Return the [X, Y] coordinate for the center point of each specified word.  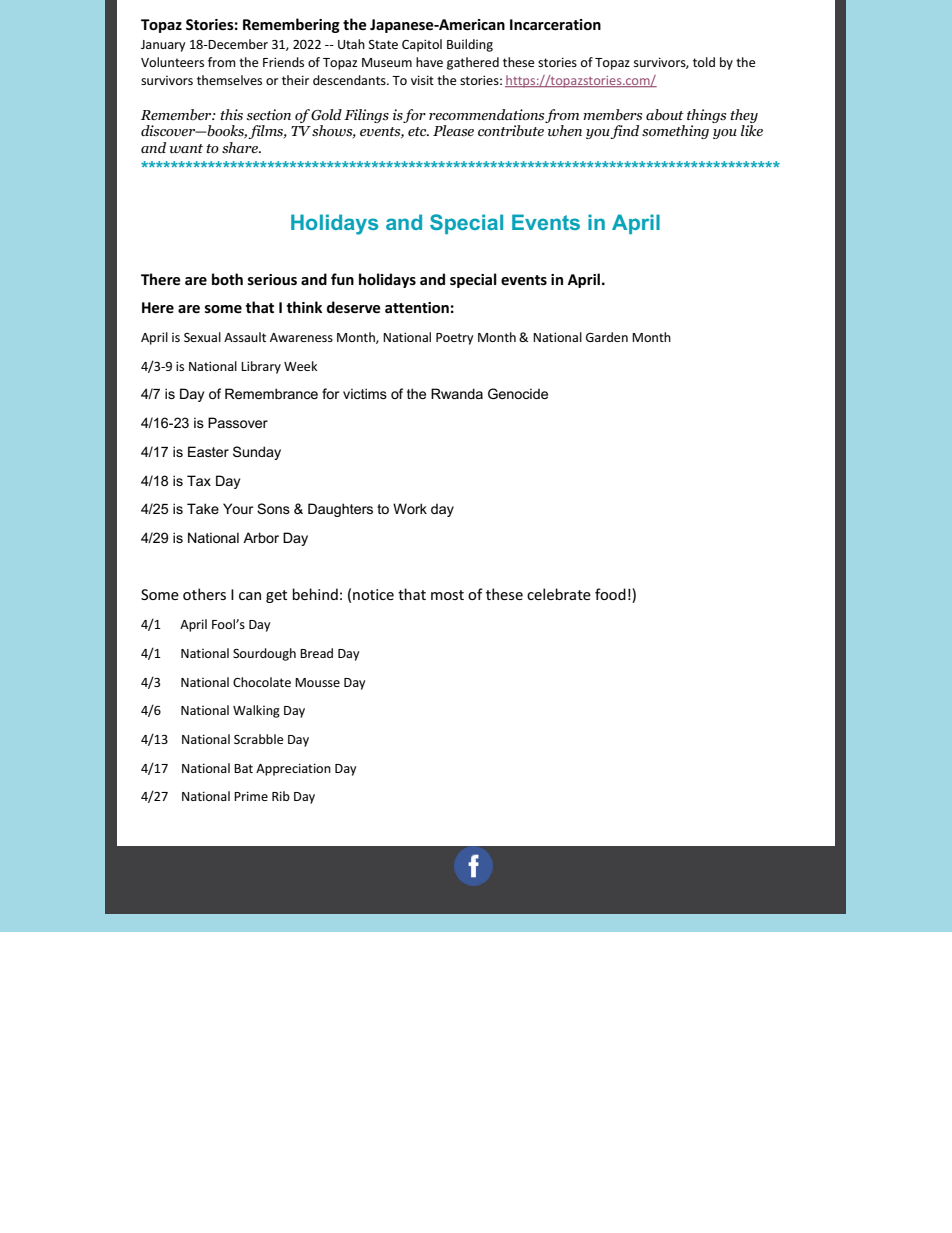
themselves [229, 80]
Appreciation [293, 769]
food [610, 594]
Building [470, 45]
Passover [238, 422]
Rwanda [457, 393]
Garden [607, 337]
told [704, 62]
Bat [243, 768]
